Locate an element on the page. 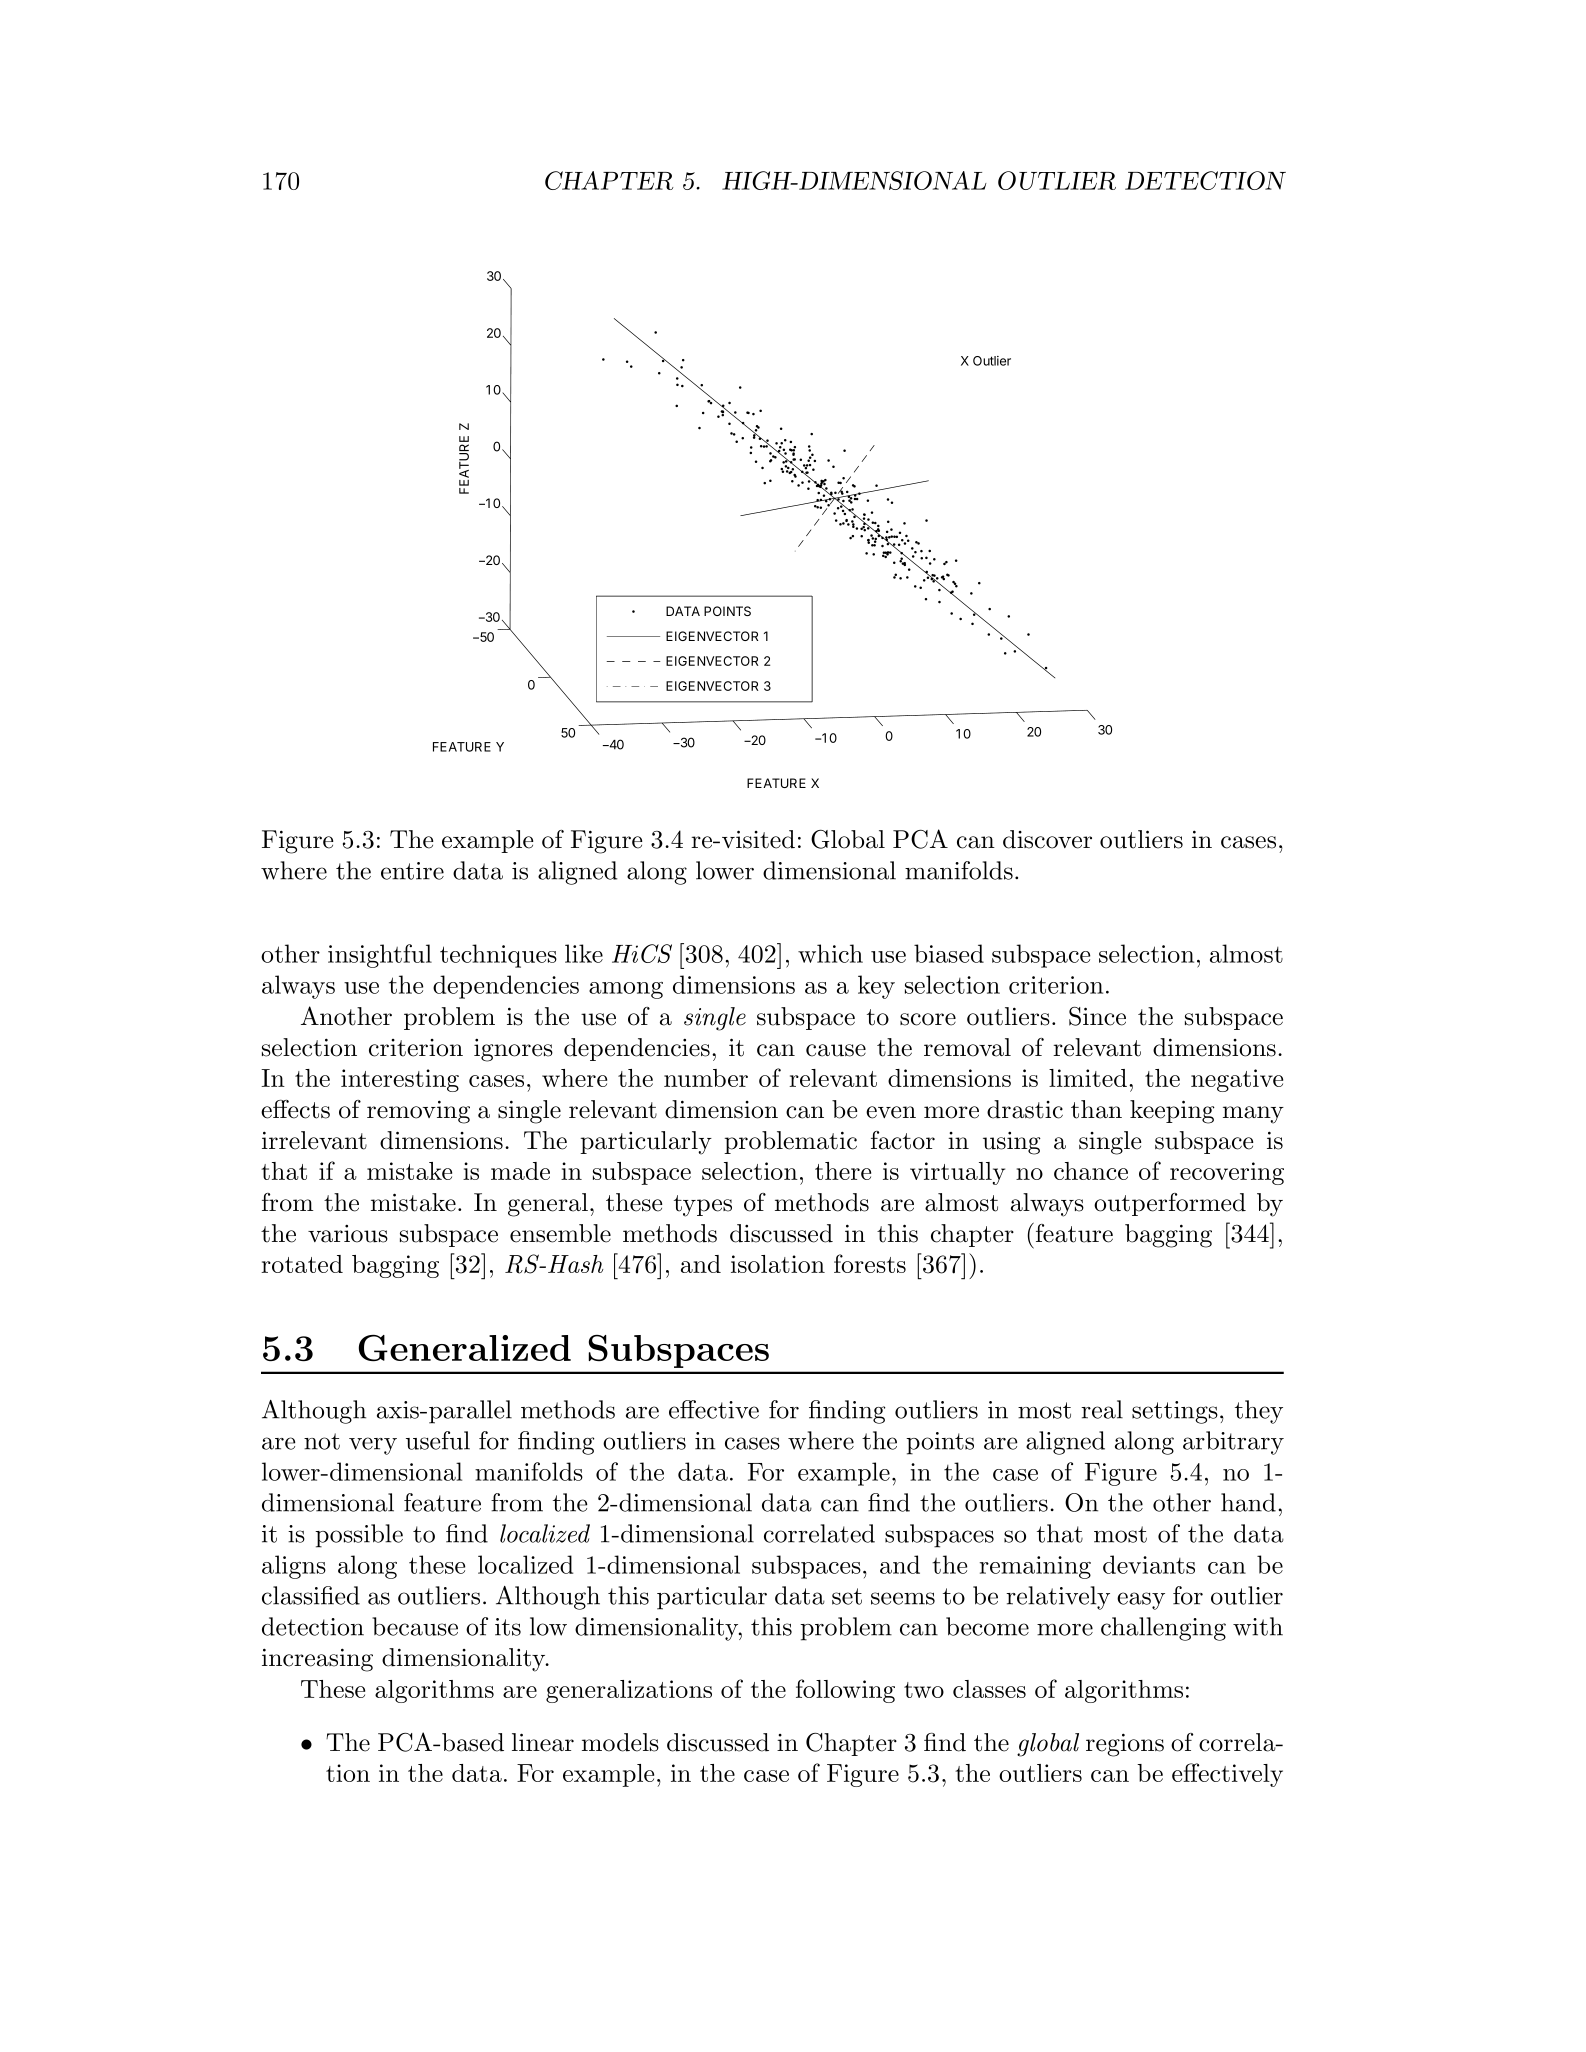 Image resolution: width=1586 pixels, height=2052 pixels. discover is located at coordinates (1047, 839).
